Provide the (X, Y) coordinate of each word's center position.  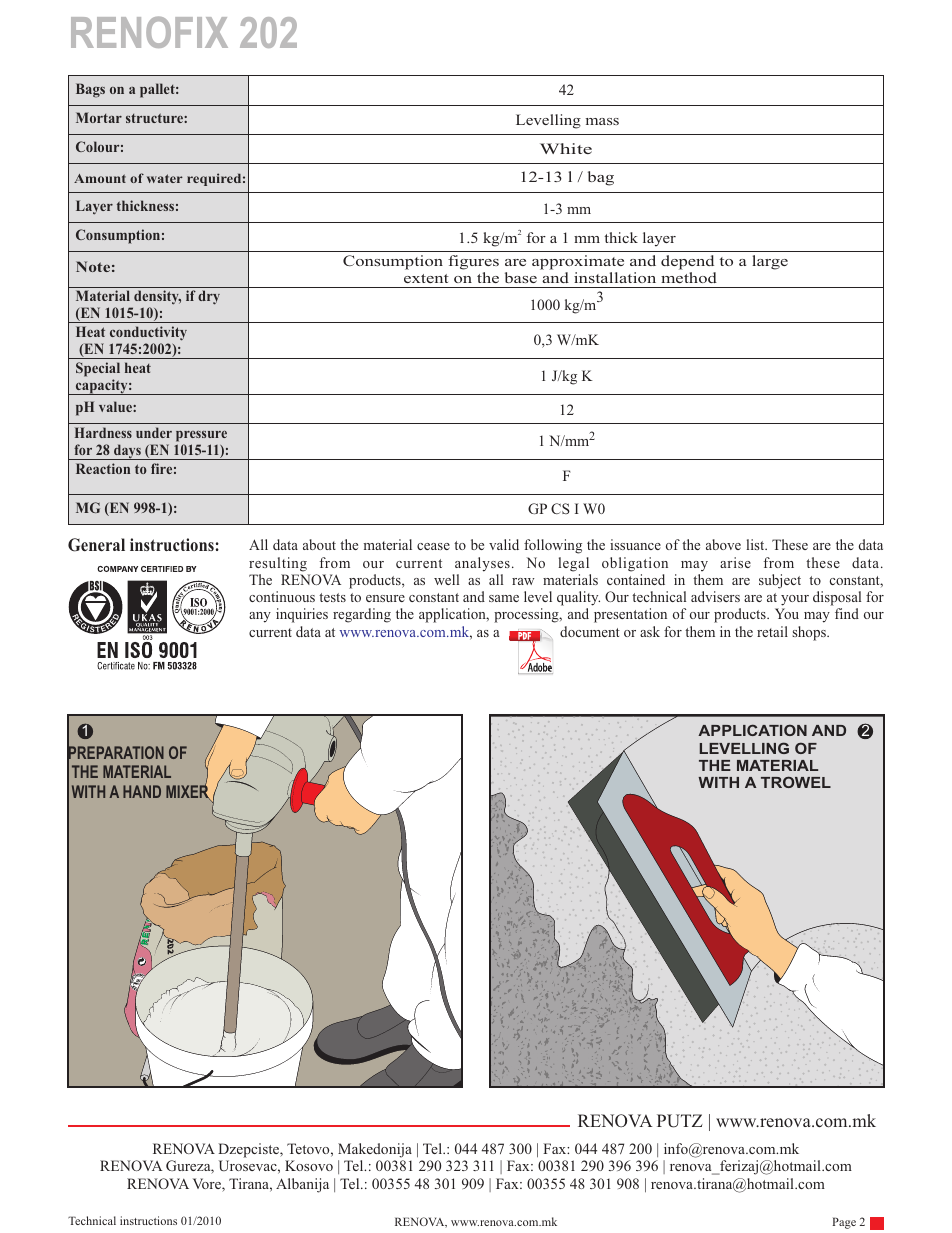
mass (602, 121)
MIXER (188, 792)
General (96, 545)
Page (844, 1223)
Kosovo (309, 1165)
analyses (482, 564)
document (590, 631)
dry (209, 297)
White (566, 148)
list (756, 544)
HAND (142, 791)
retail (772, 631)
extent (426, 278)
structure (155, 118)
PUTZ (680, 1121)
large (770, 262)
